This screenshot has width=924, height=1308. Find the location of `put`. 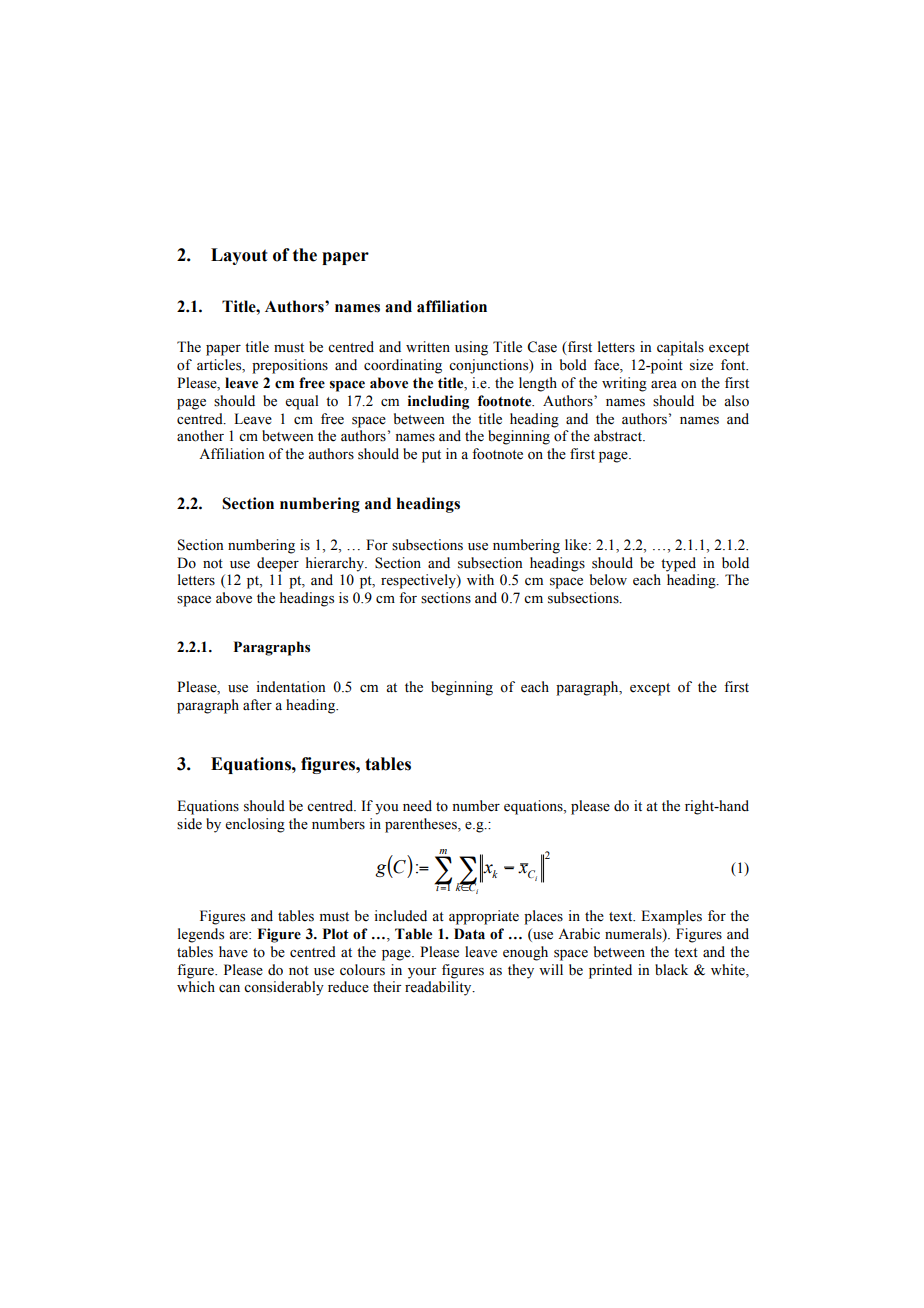

put is located at coordinates (431, 456).
